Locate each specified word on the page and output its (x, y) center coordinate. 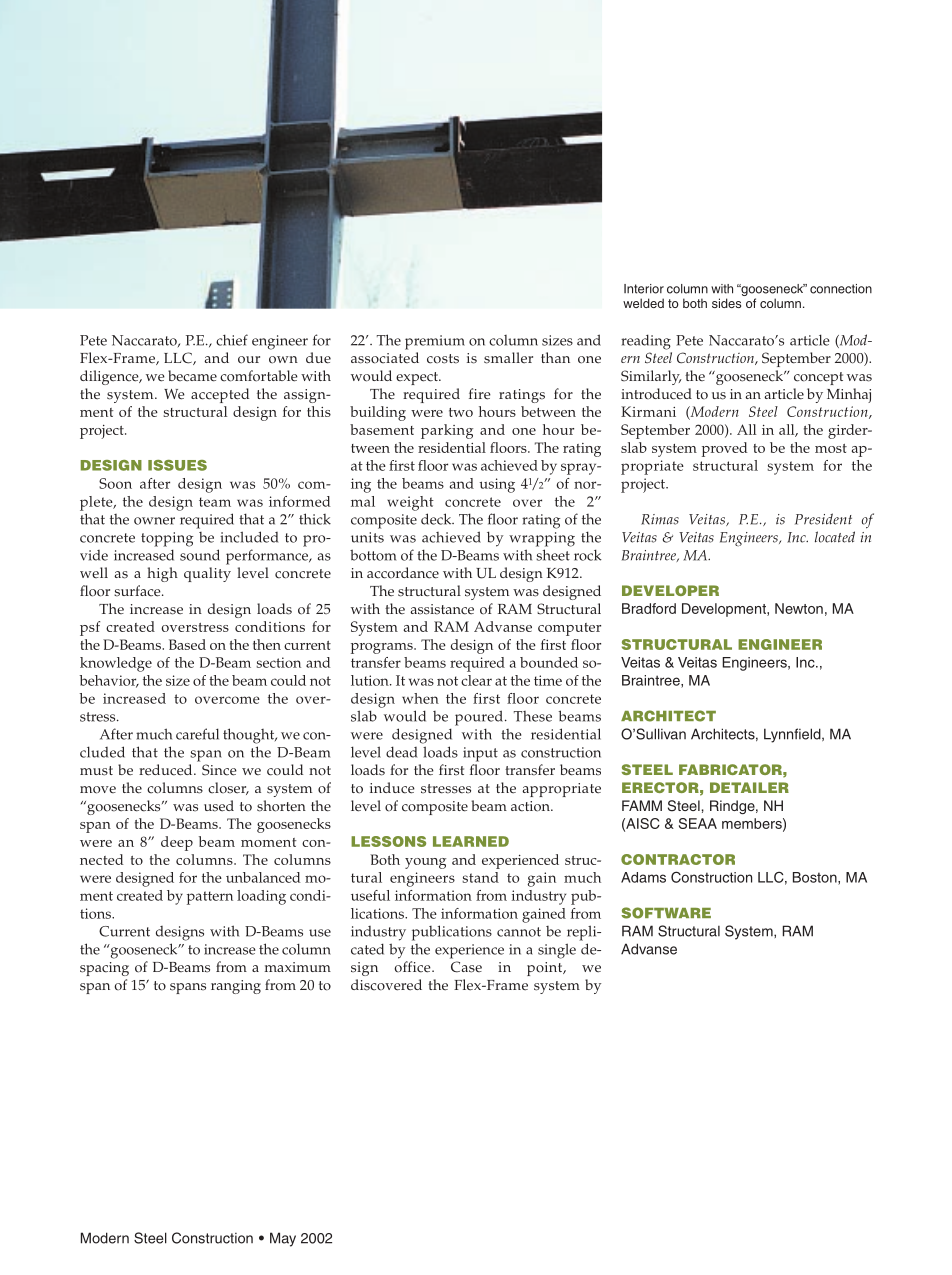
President (823, 519)
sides (726, 303)
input (480, 754)
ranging (236, 987)
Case (466, 967)
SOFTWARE (666, 913)
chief (232, 340)
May (283, 1239)
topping (167, 539)
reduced (167, 770)
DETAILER (749, 787)
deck (437, 519)
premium (435, 342)
